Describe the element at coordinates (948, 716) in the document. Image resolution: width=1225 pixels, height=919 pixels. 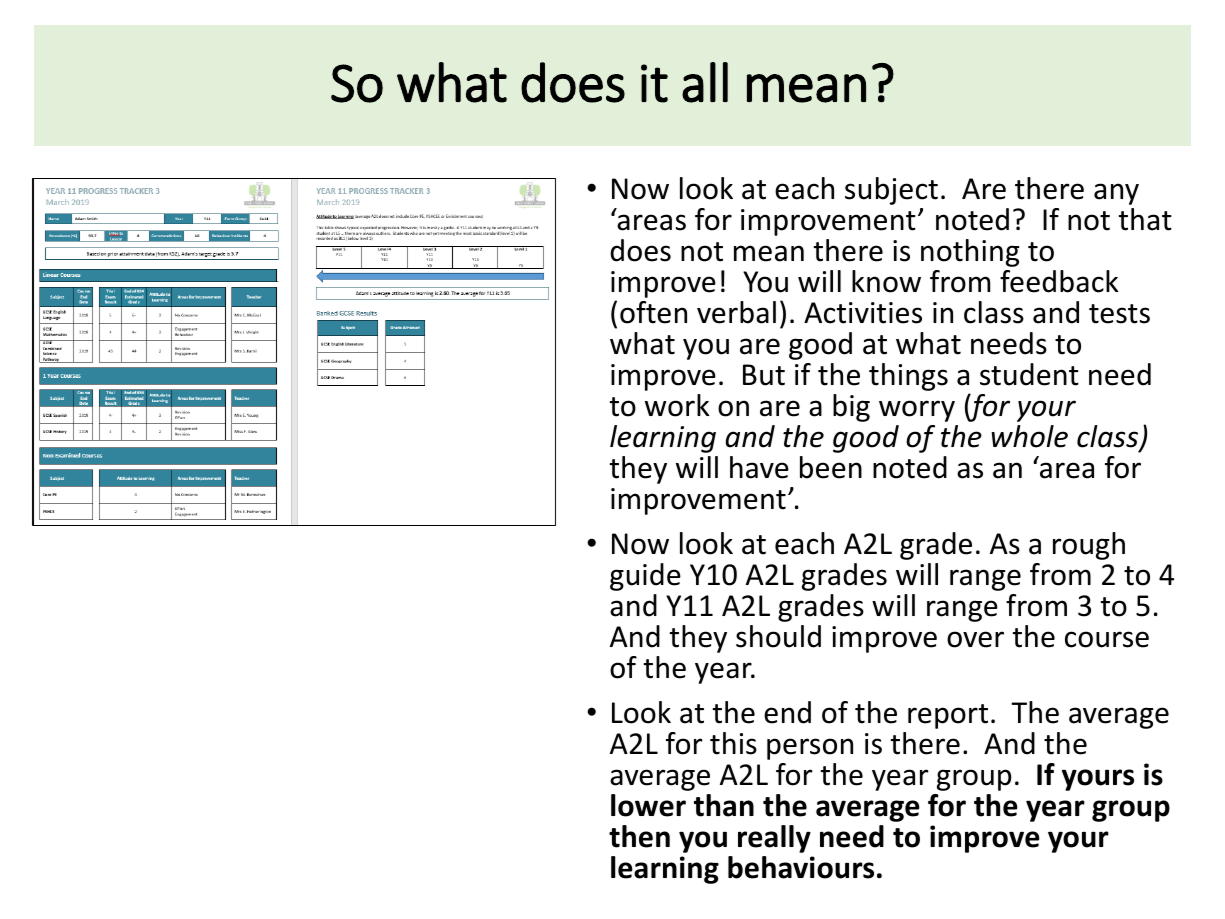
I see `report` at that location.
